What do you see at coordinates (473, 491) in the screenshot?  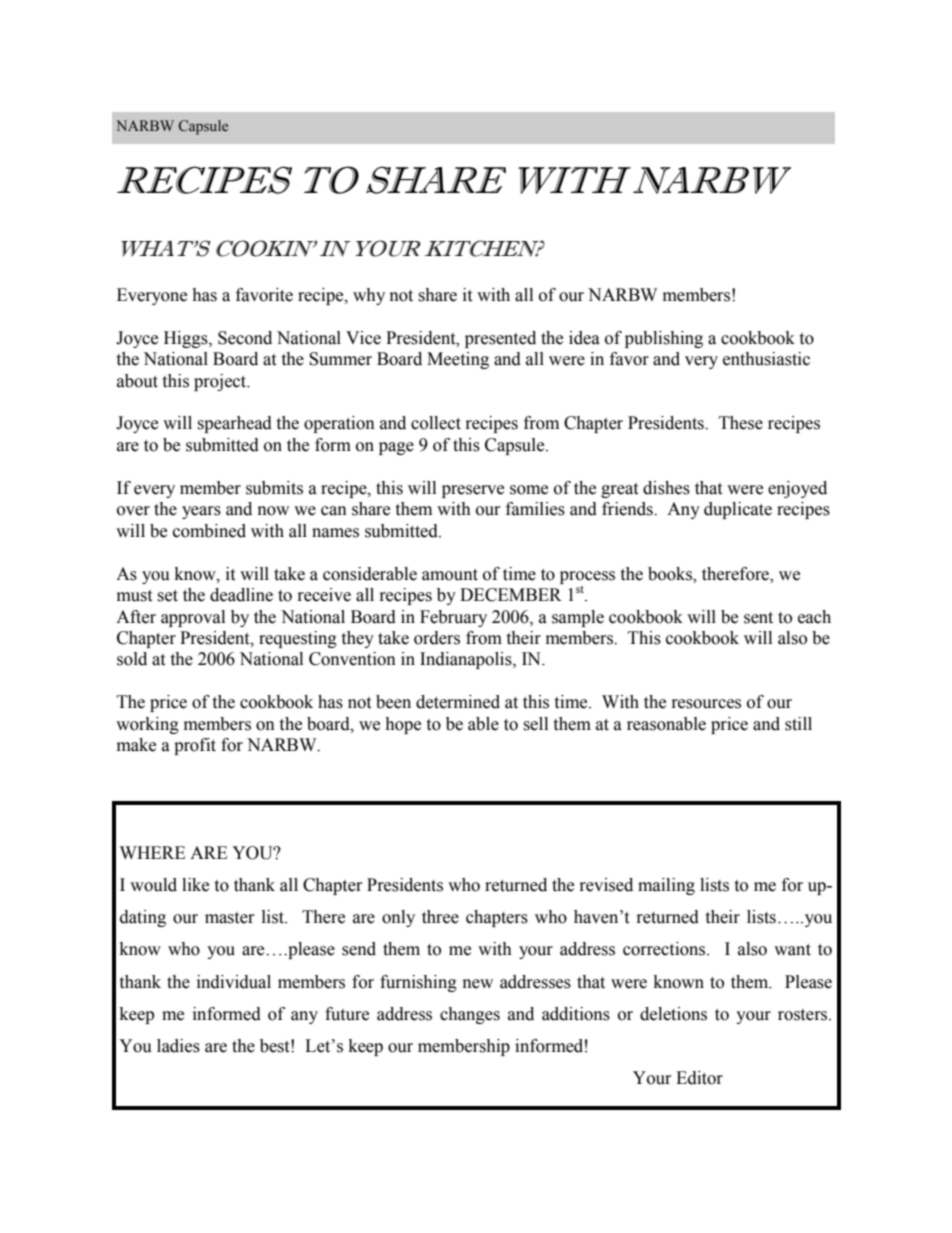 I see `preserve` at bounding box center [473, 491].
